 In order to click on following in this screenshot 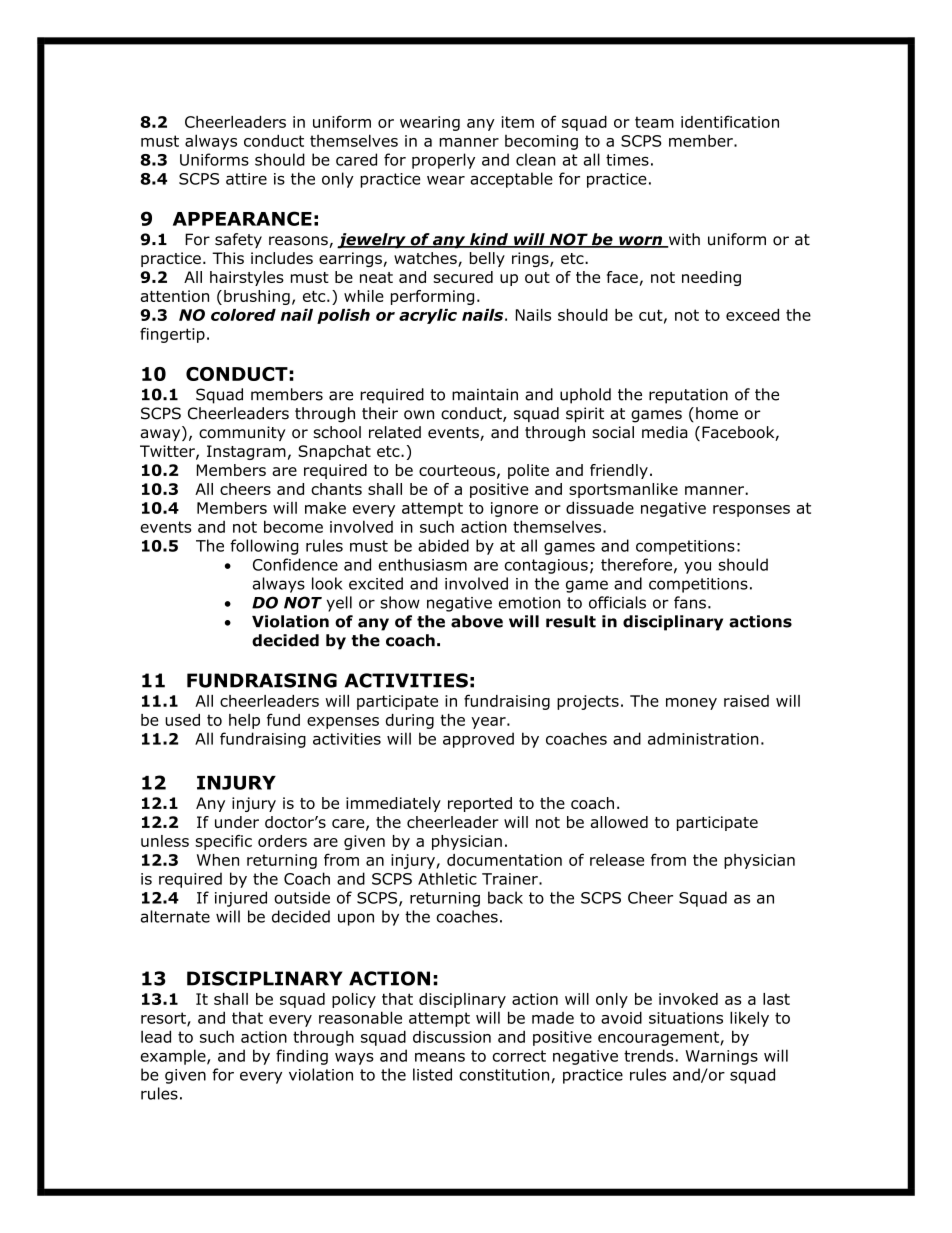, I will do `click(264, 547)`.
